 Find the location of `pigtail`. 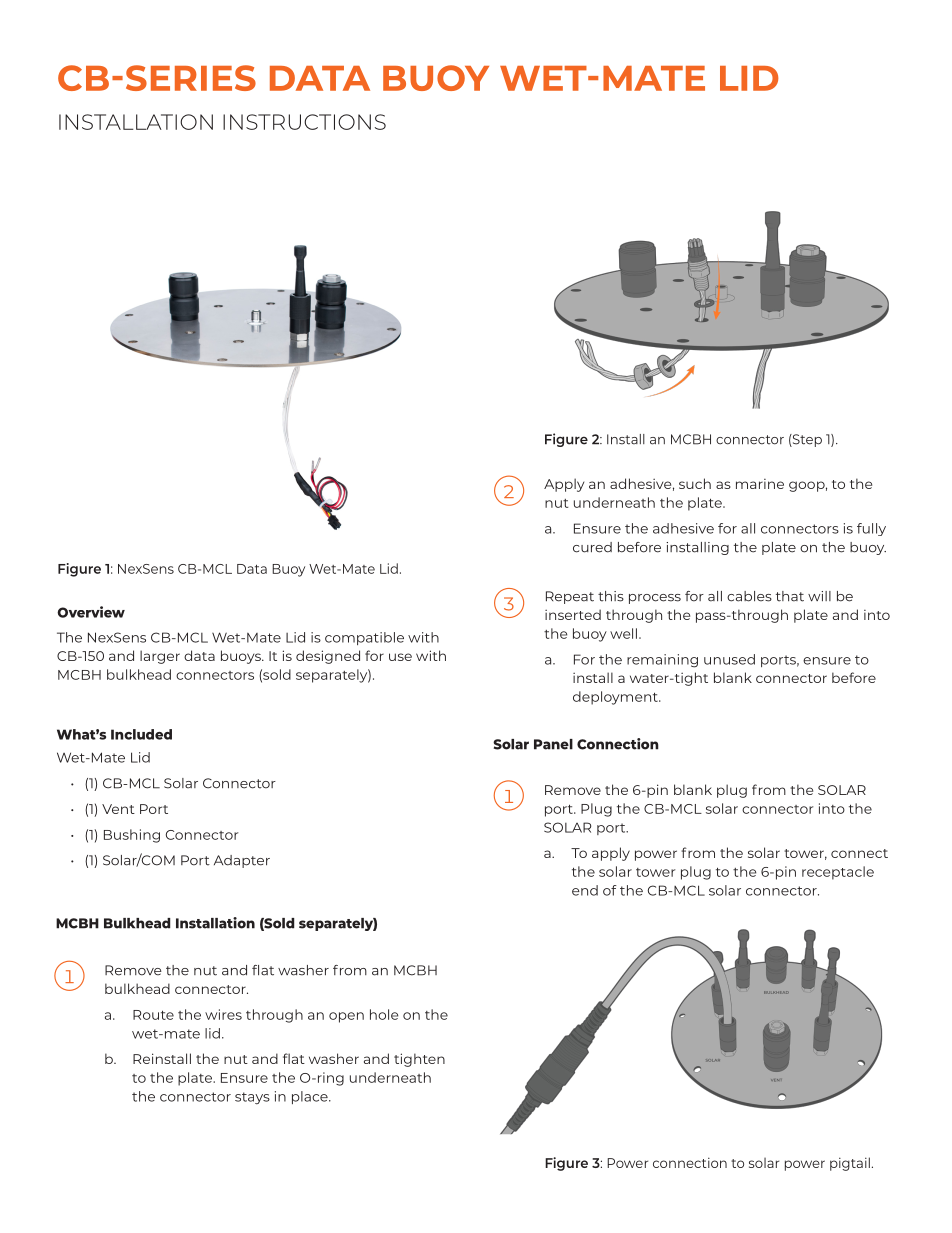

pigtail is located at coordinates (850, 1164).
